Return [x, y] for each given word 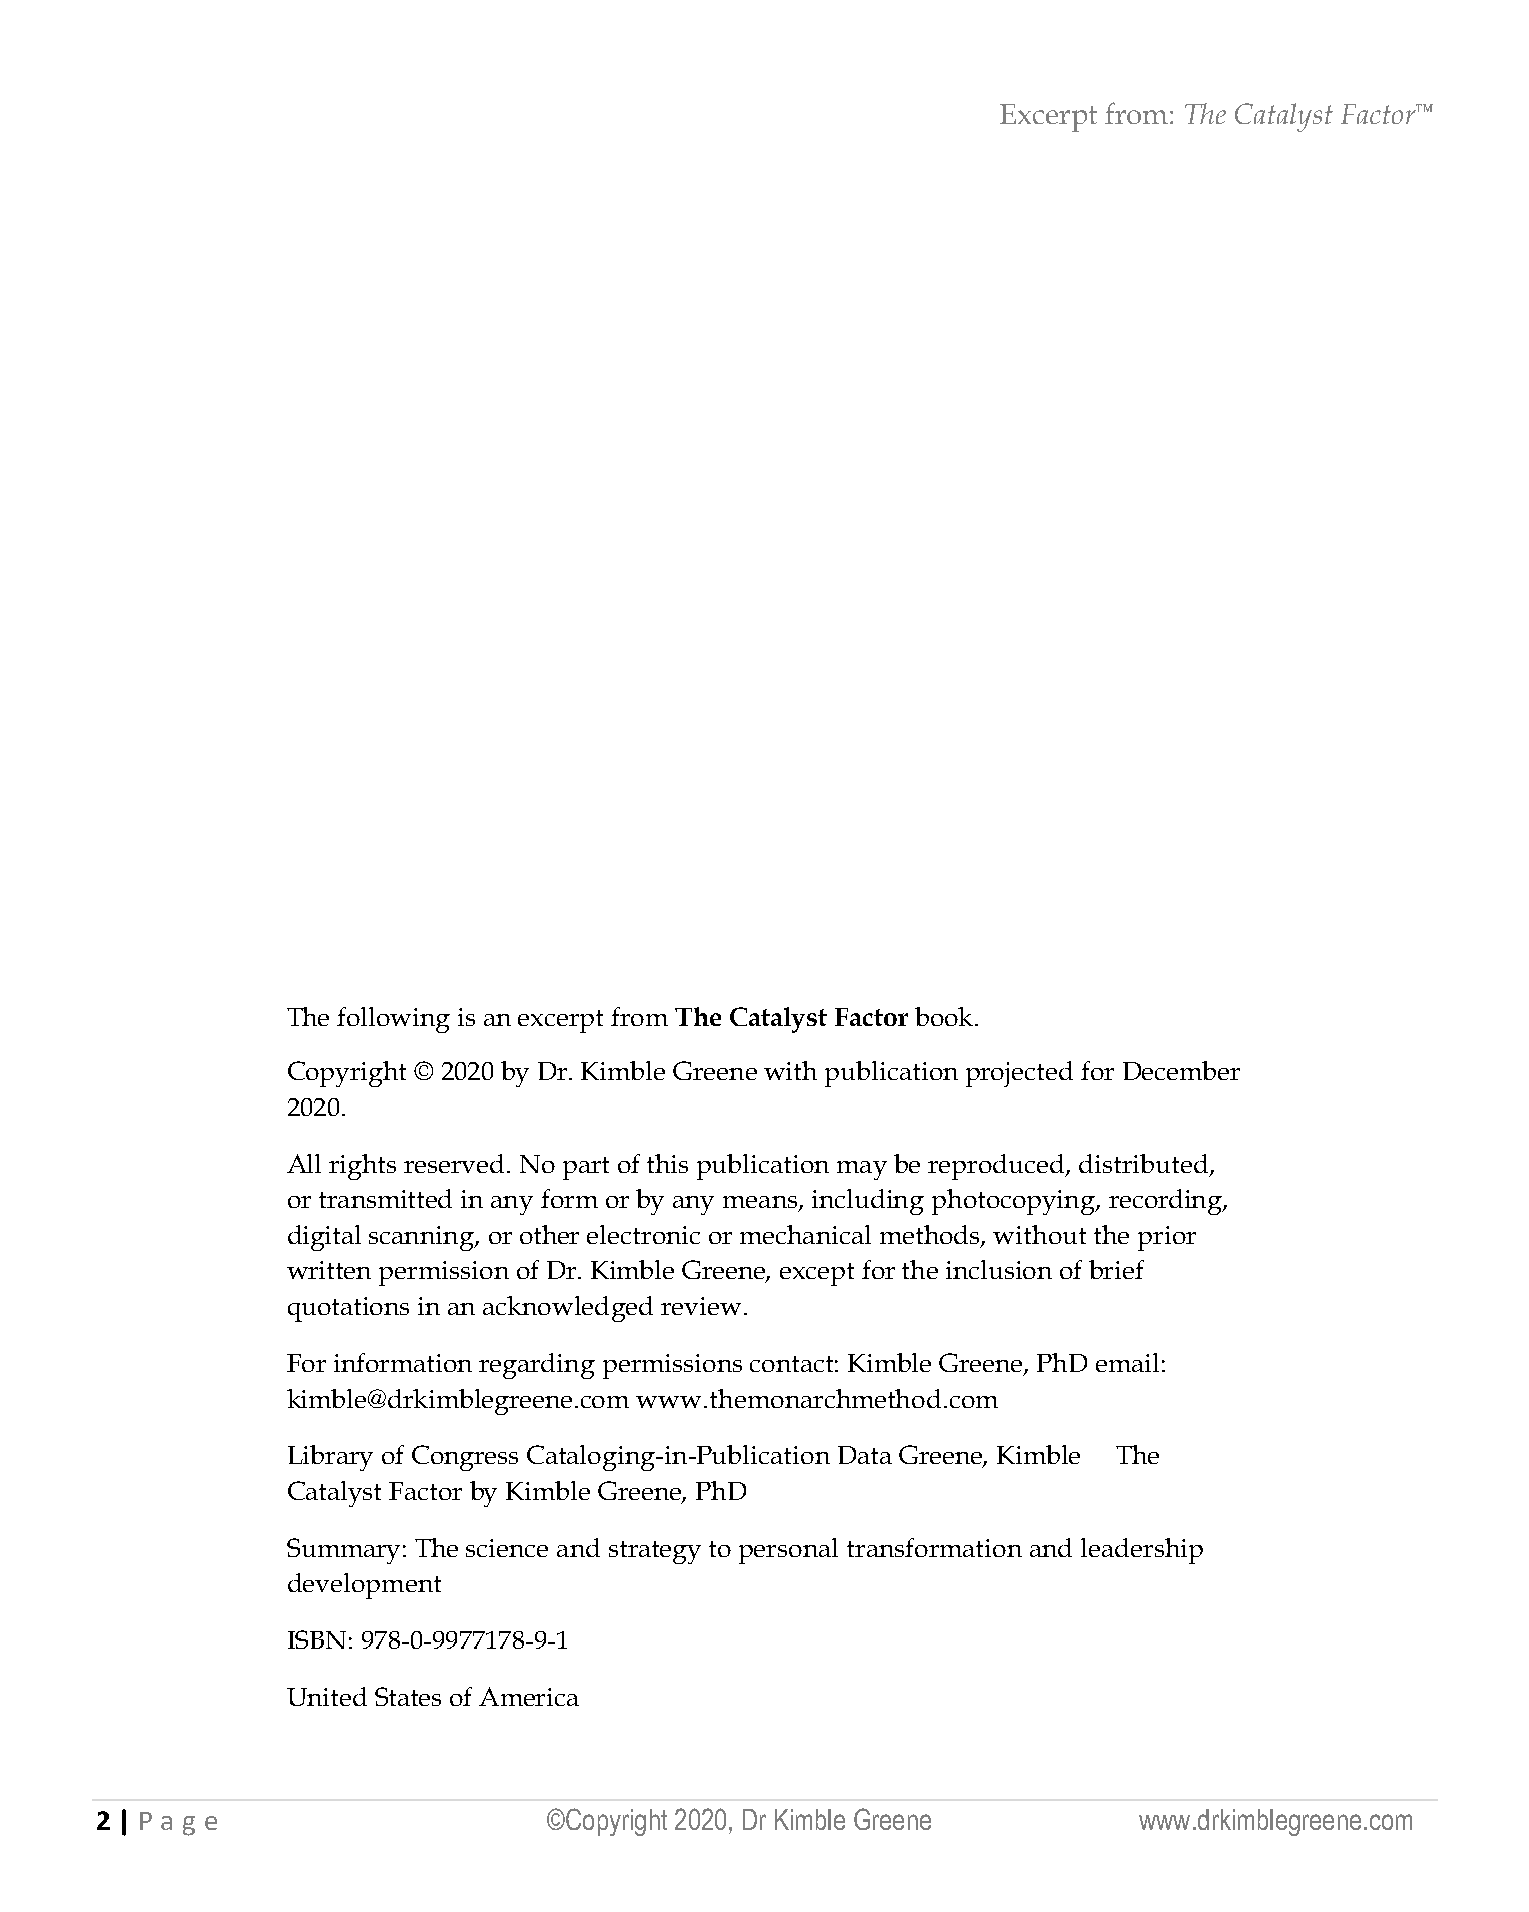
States [408, 1696]
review [701, 1306]
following [393, 1020]
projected [1019, 1074]
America [529, 1696]
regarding [537, 1366]
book [944, 1016]
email [1127, 1362]
